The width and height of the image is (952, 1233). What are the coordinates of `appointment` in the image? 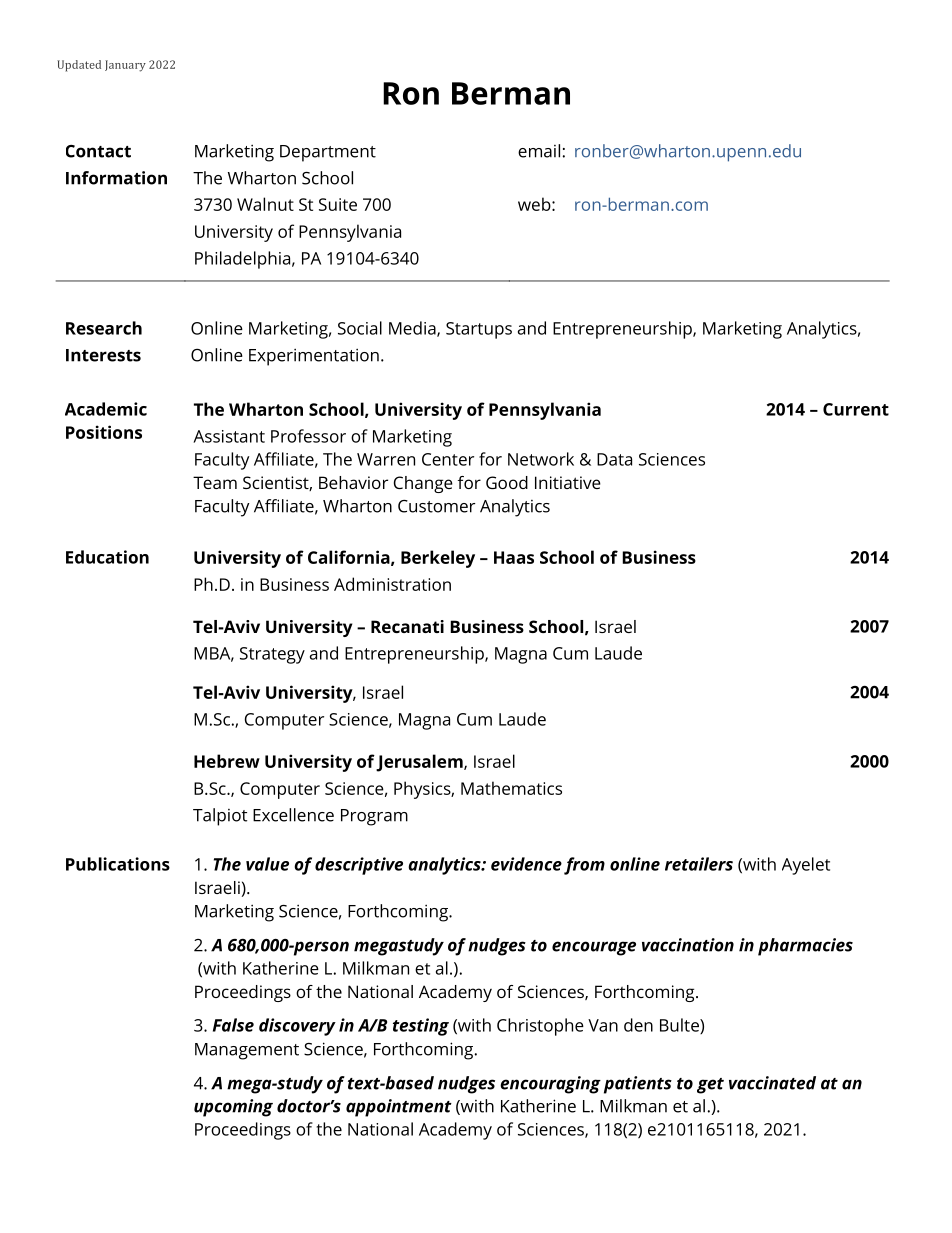 It's located at (399, 1108).
